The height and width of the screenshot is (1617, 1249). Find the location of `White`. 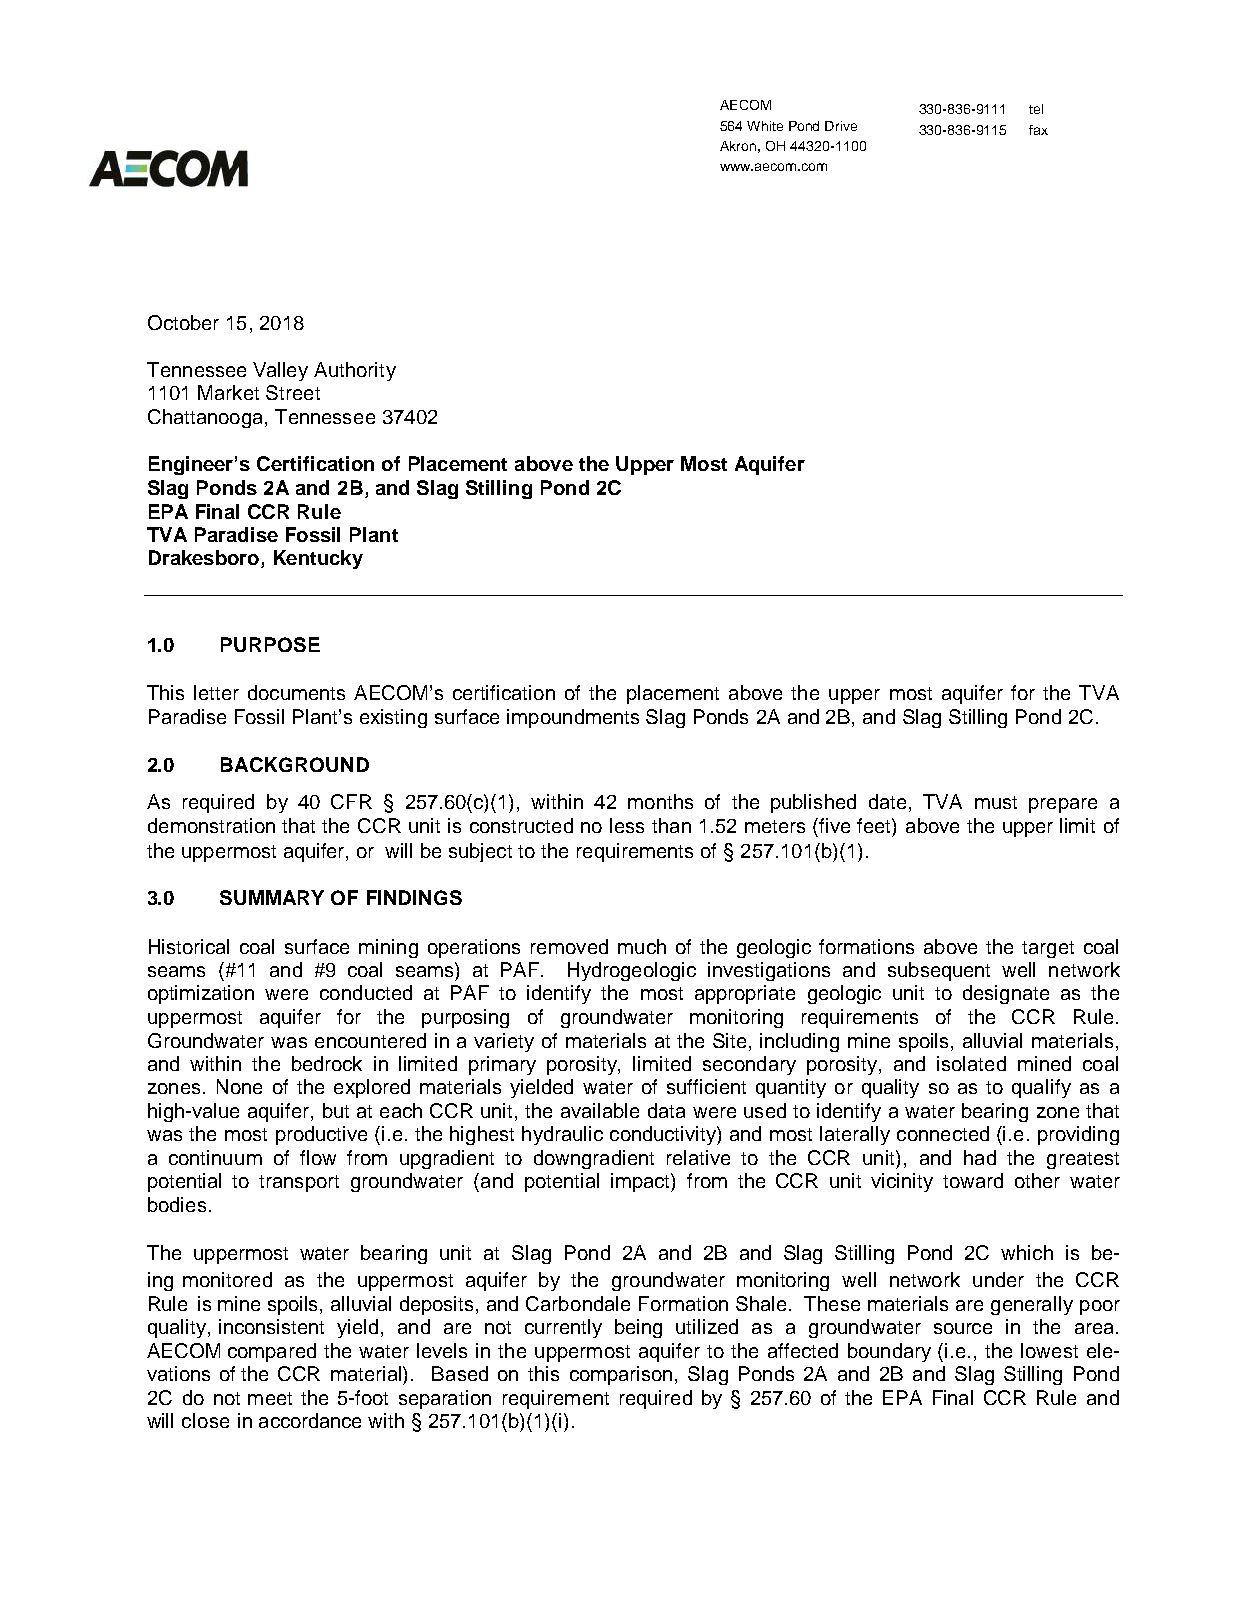

White is located at coordinates (765, 126).
